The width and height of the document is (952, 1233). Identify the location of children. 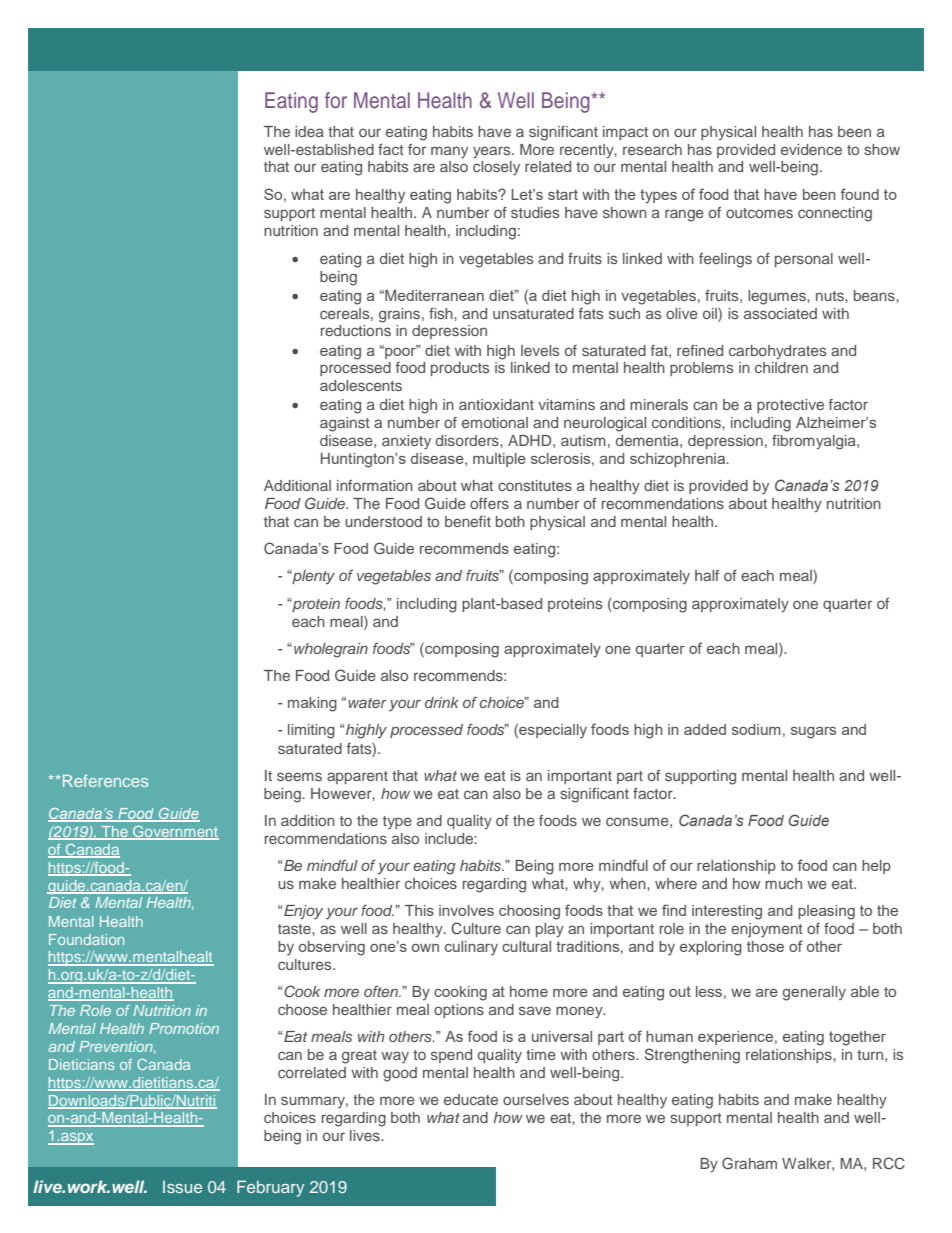
(781, 367).
